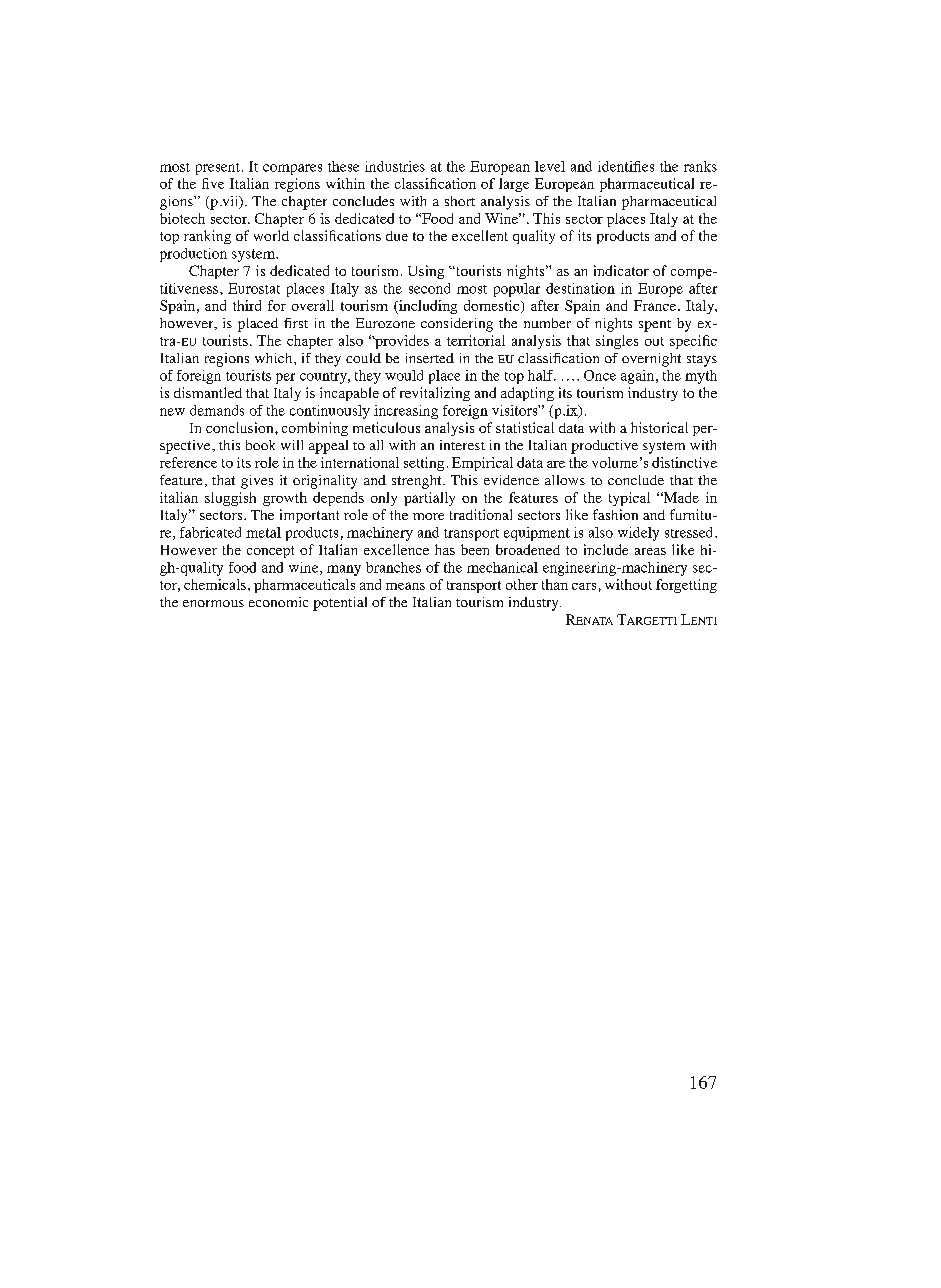 The image size is (941, 1288). I want to click on more, so click(428, 516).
